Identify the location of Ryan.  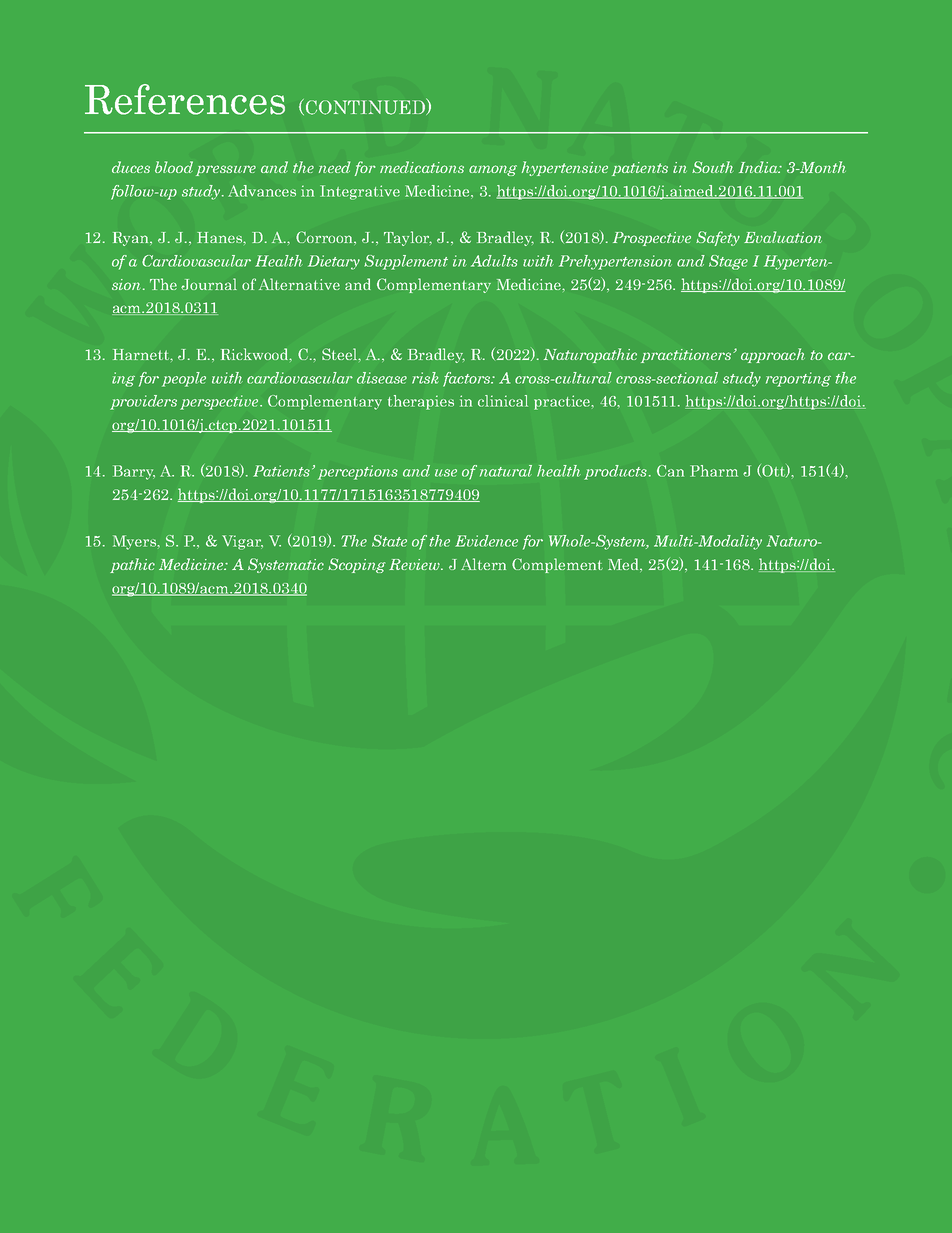
(132, 239).
